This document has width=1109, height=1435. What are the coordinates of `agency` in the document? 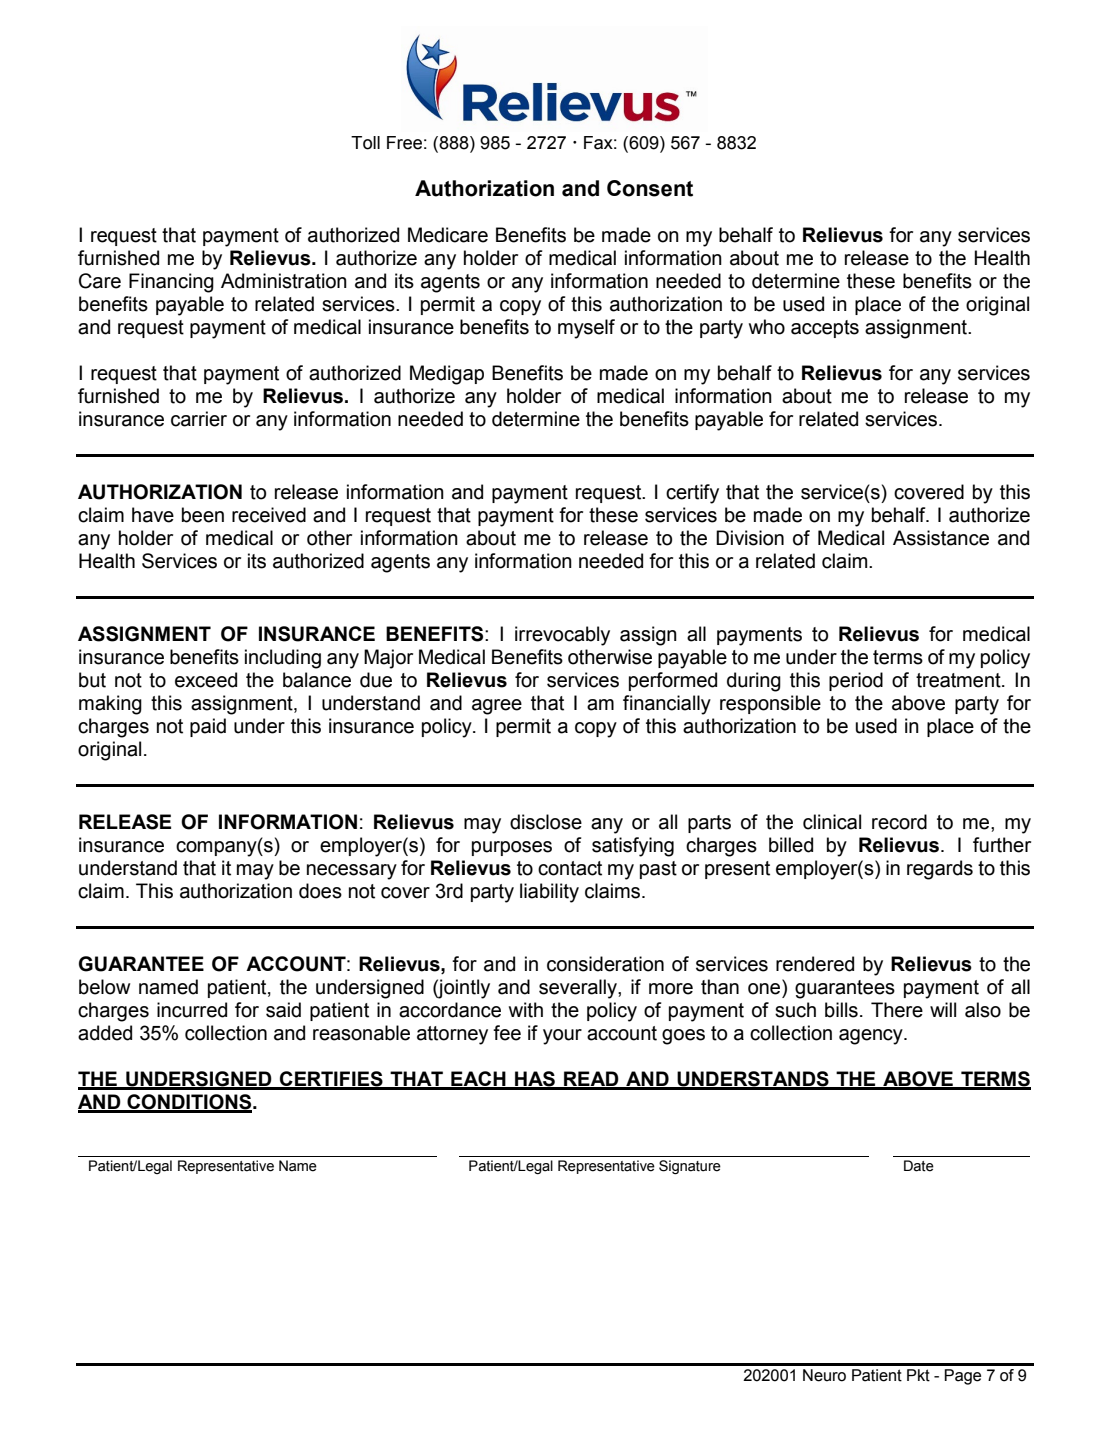 It's located at (872, 1037).
